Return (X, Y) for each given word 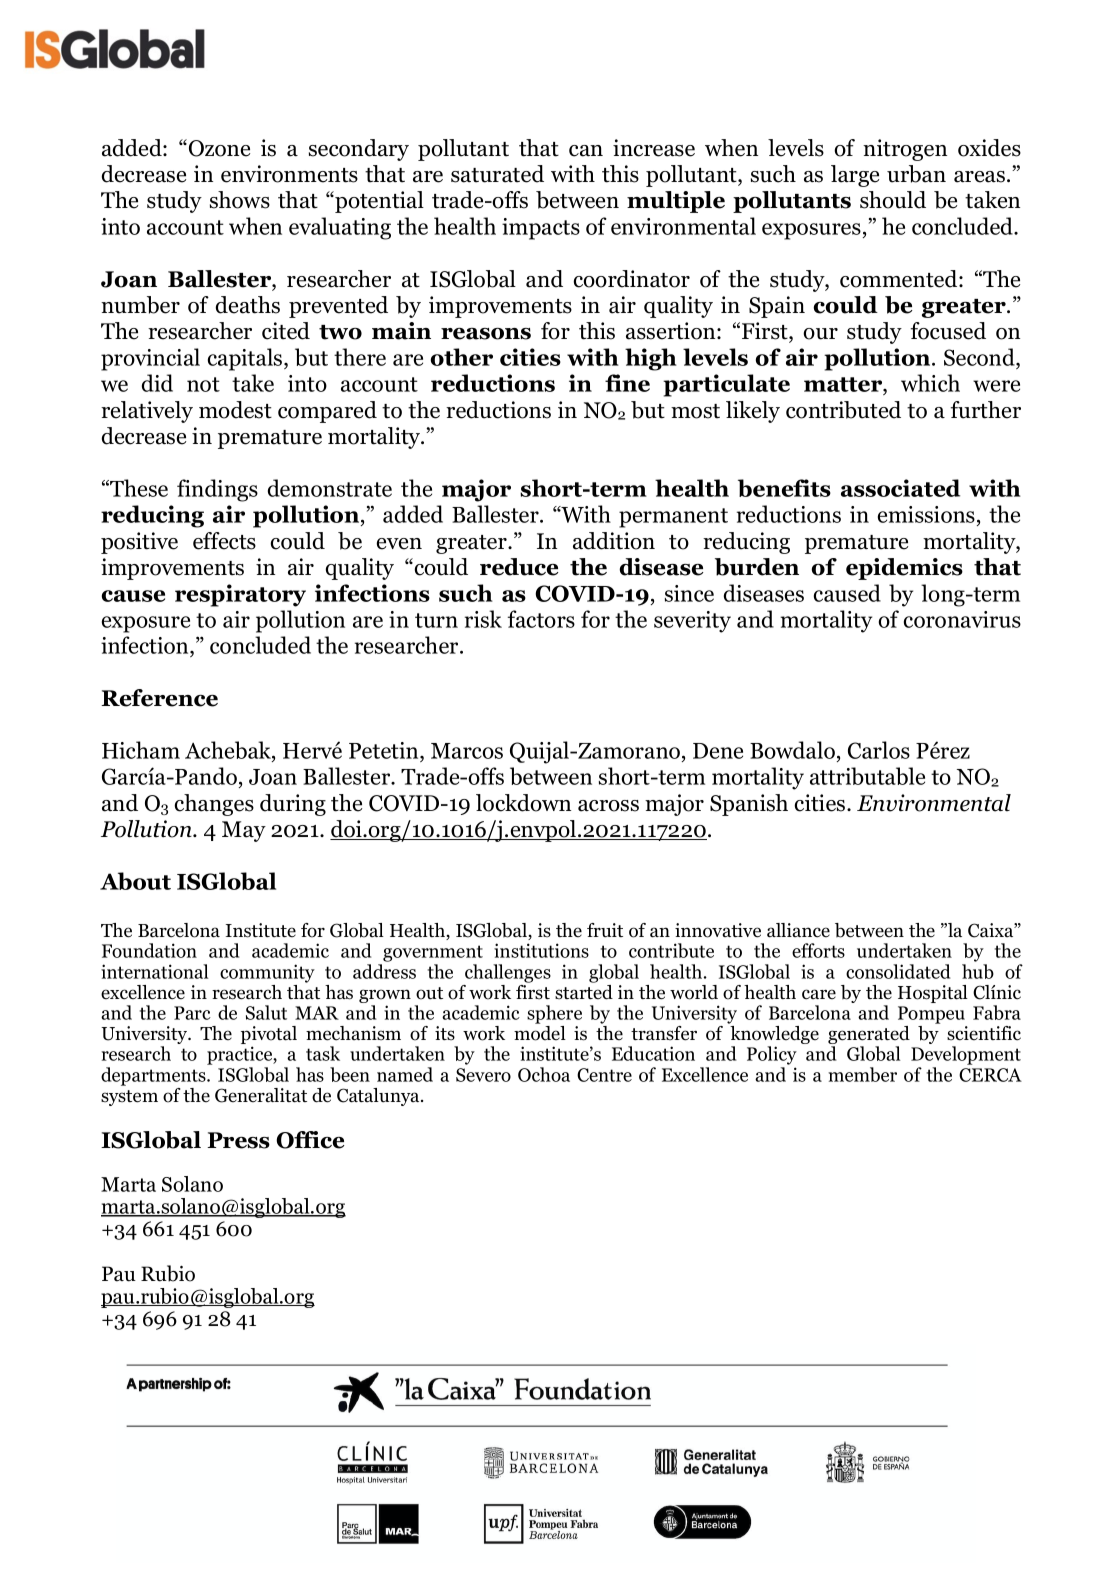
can (586, 151)
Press (238, 1140)
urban (916, 174)
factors (541, 619)
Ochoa (544, 1074)
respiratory (240, 595)
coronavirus (962, 619)
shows (240, 200)
